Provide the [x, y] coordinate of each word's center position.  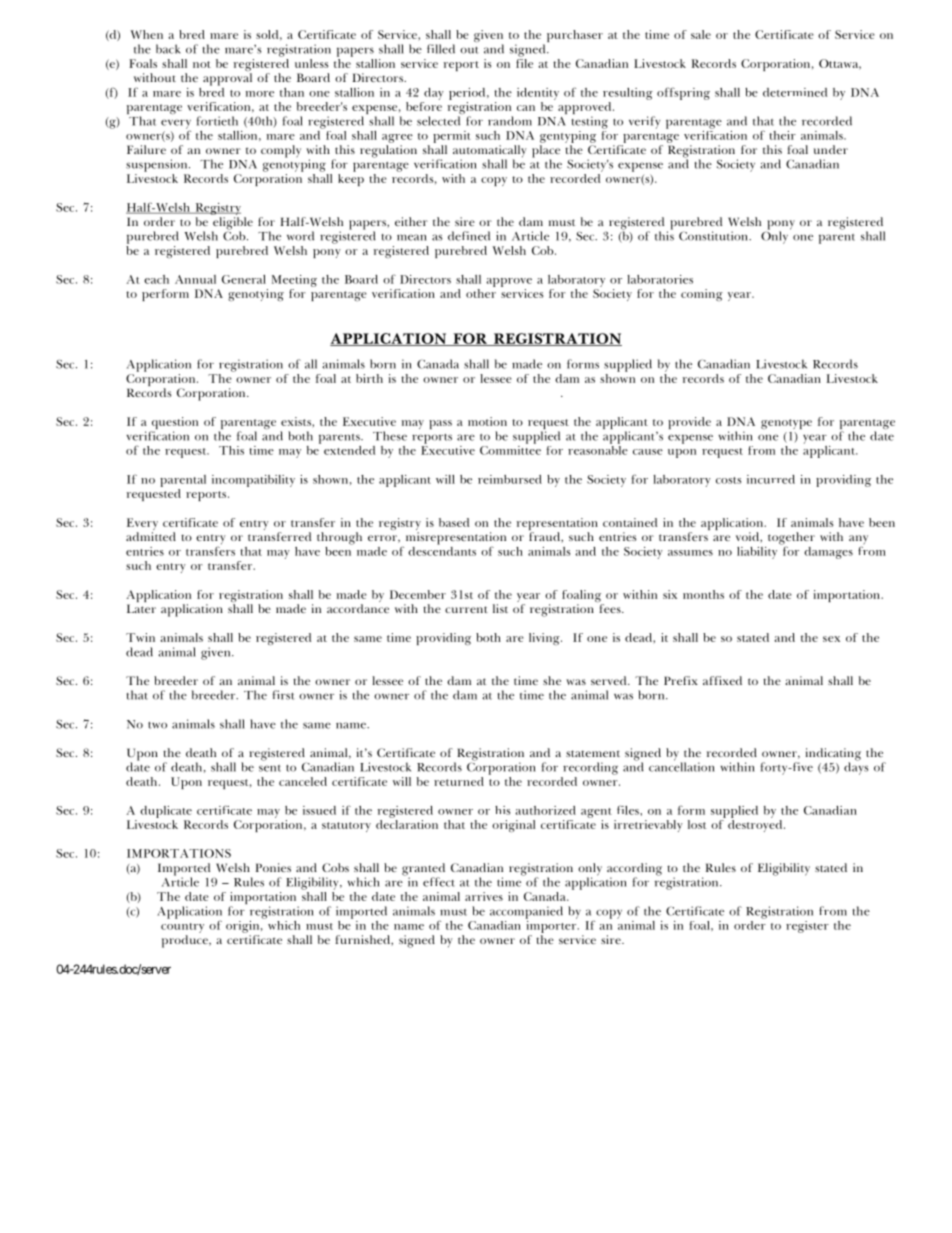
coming [702, 295]
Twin [140, 637]
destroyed [756, 826]
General [244, 279]
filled [441, 49]
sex [831, 639]
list [500, 608]
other [481, 293]
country [182, 928]
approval [227, 79]
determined [795, 92]
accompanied [526, 912]
